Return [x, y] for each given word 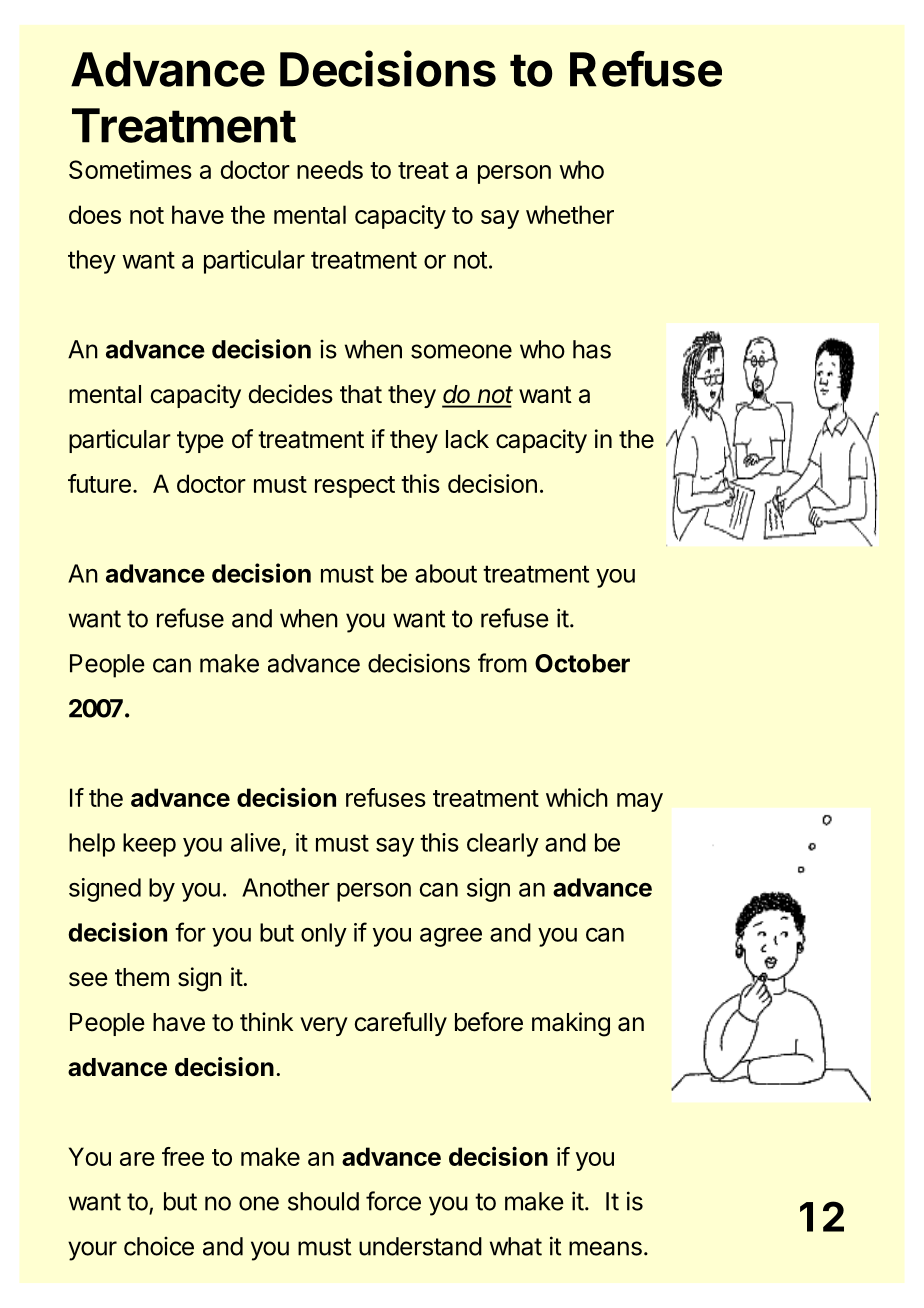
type [200, 442]
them [142, 977]
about [446, 573]
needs [330, 169]
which [577, 797]
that [361, 394]
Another [286, 887]
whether [570, 214]
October [582, 663]
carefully [401, 1024]
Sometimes [130, 169]
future [99, 483]
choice [159, 1246]
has [592, 349]
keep [149, 845]
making [571, 1024]
